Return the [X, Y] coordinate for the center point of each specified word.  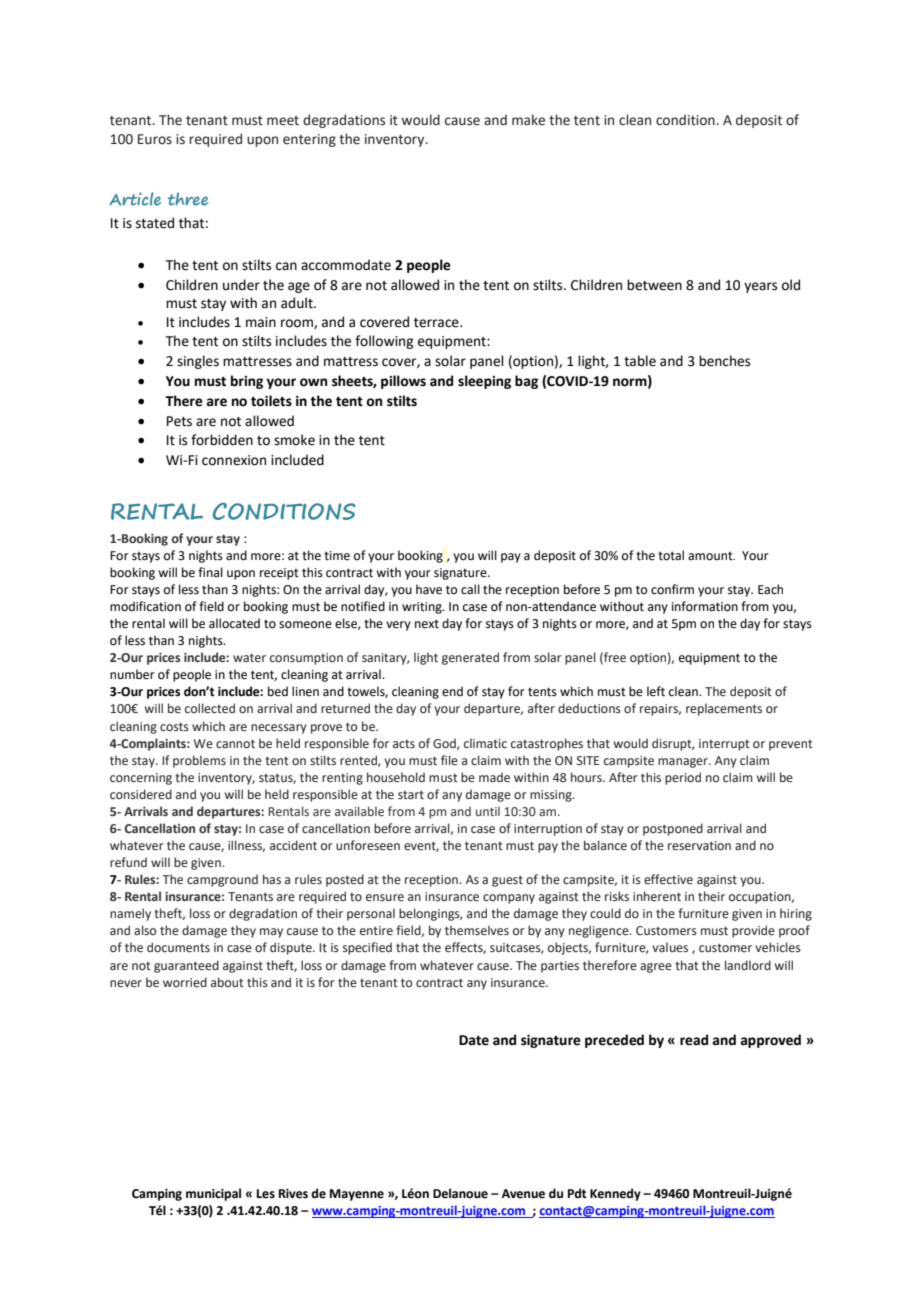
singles [198, 362]
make [528, 120]
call [470, 589]
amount [711, 556]
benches [724, 361]
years [760, 287]
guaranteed [186, 966]
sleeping [484, 382]
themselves [477, 930]
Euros [155, 139]
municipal [213, 1194]
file [449, 760]
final [210, 572]
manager [684, 763]
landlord [748, 965]
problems [199, 761]
